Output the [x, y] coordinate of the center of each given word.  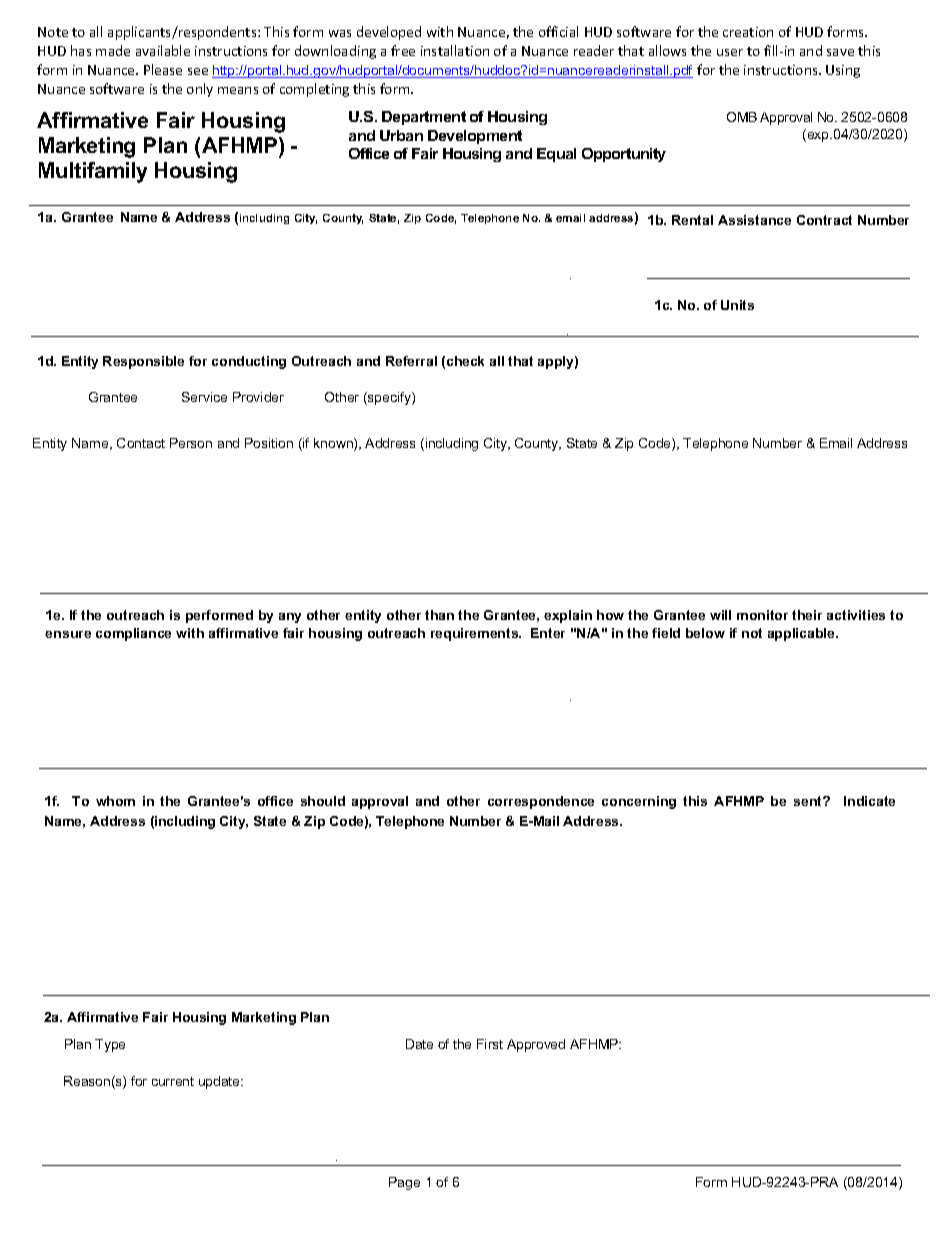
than [439, 615]
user [730, 52]
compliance [133, 634]
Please [163, 69]
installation [455, 50]
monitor [762, 615]
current [173, 1081]
